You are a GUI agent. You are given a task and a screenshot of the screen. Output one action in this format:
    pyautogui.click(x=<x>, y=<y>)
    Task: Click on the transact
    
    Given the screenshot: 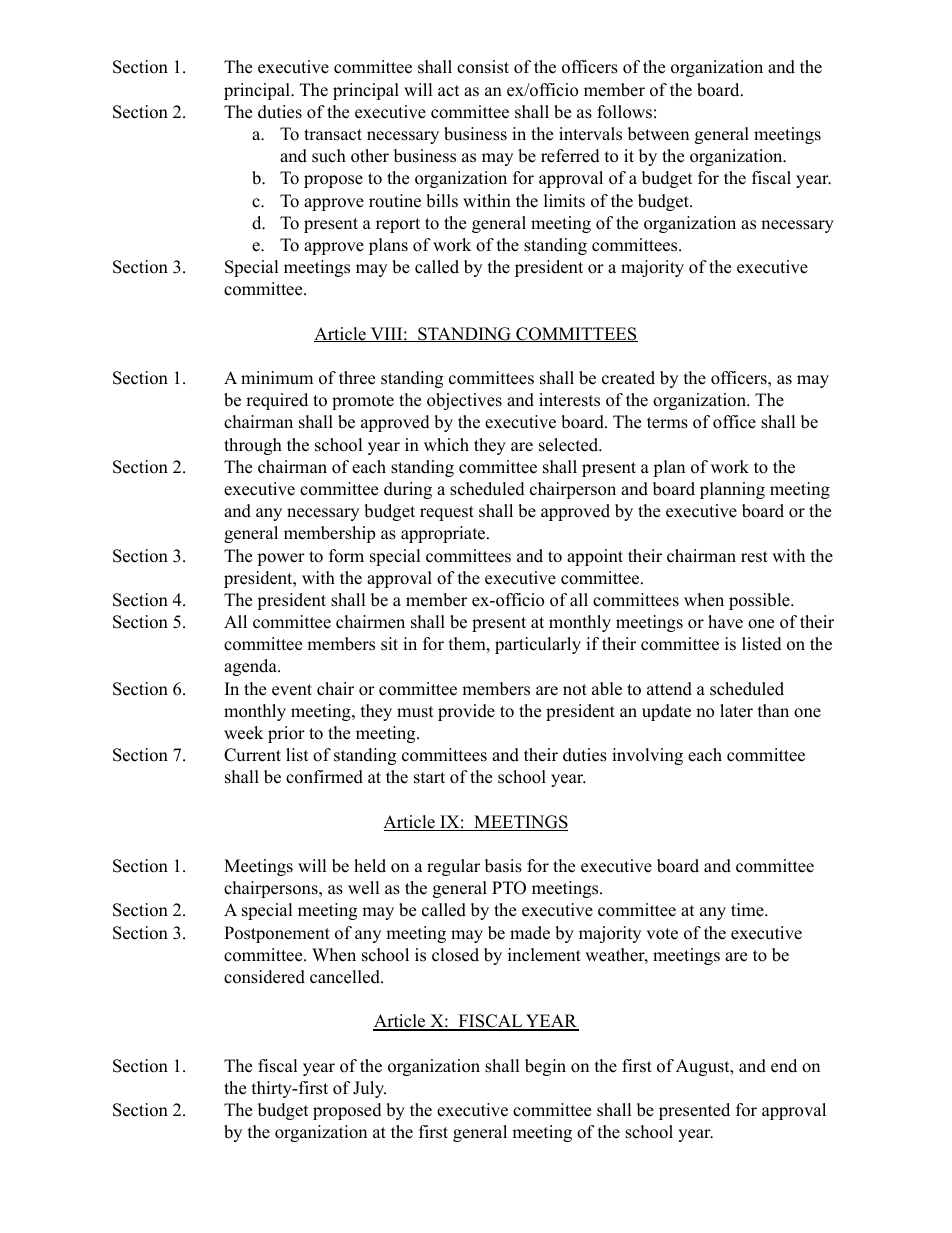 What is the action you would take?
    pyautogui.click(x=333, y=135)
